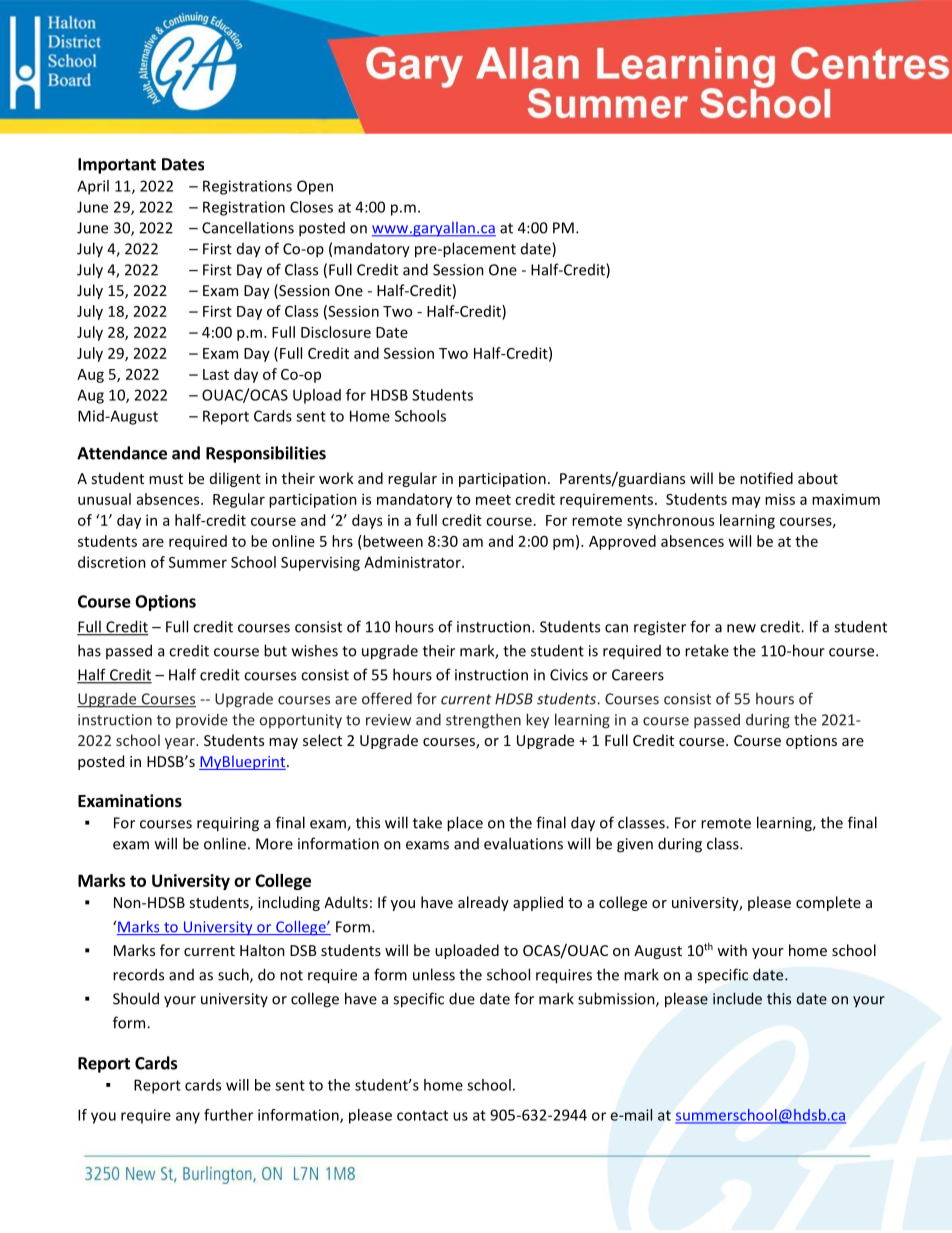 This page has height=1233, width=952. I want to click on any, so click(188, 1118).
